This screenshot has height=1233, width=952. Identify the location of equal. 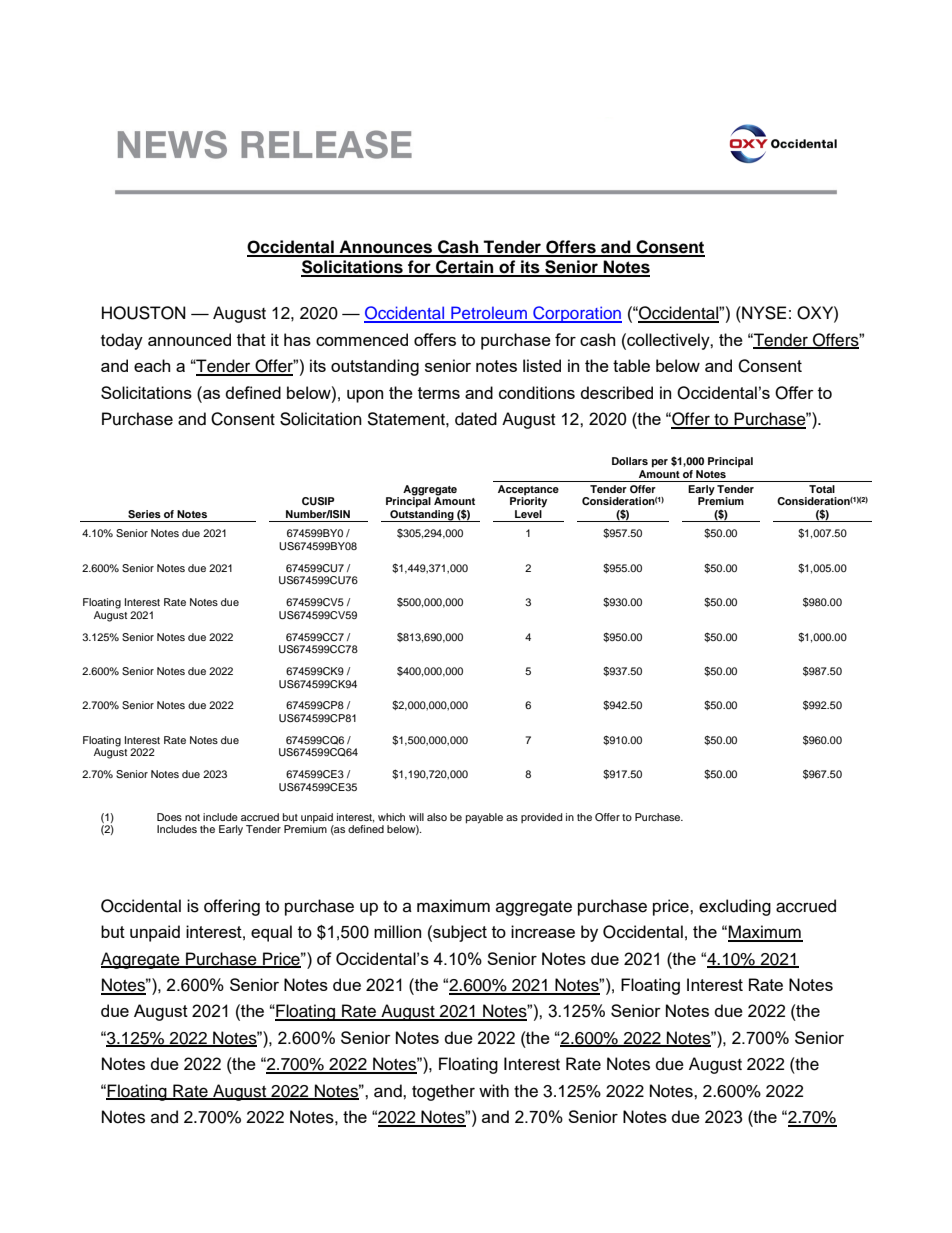
(271, 933).
